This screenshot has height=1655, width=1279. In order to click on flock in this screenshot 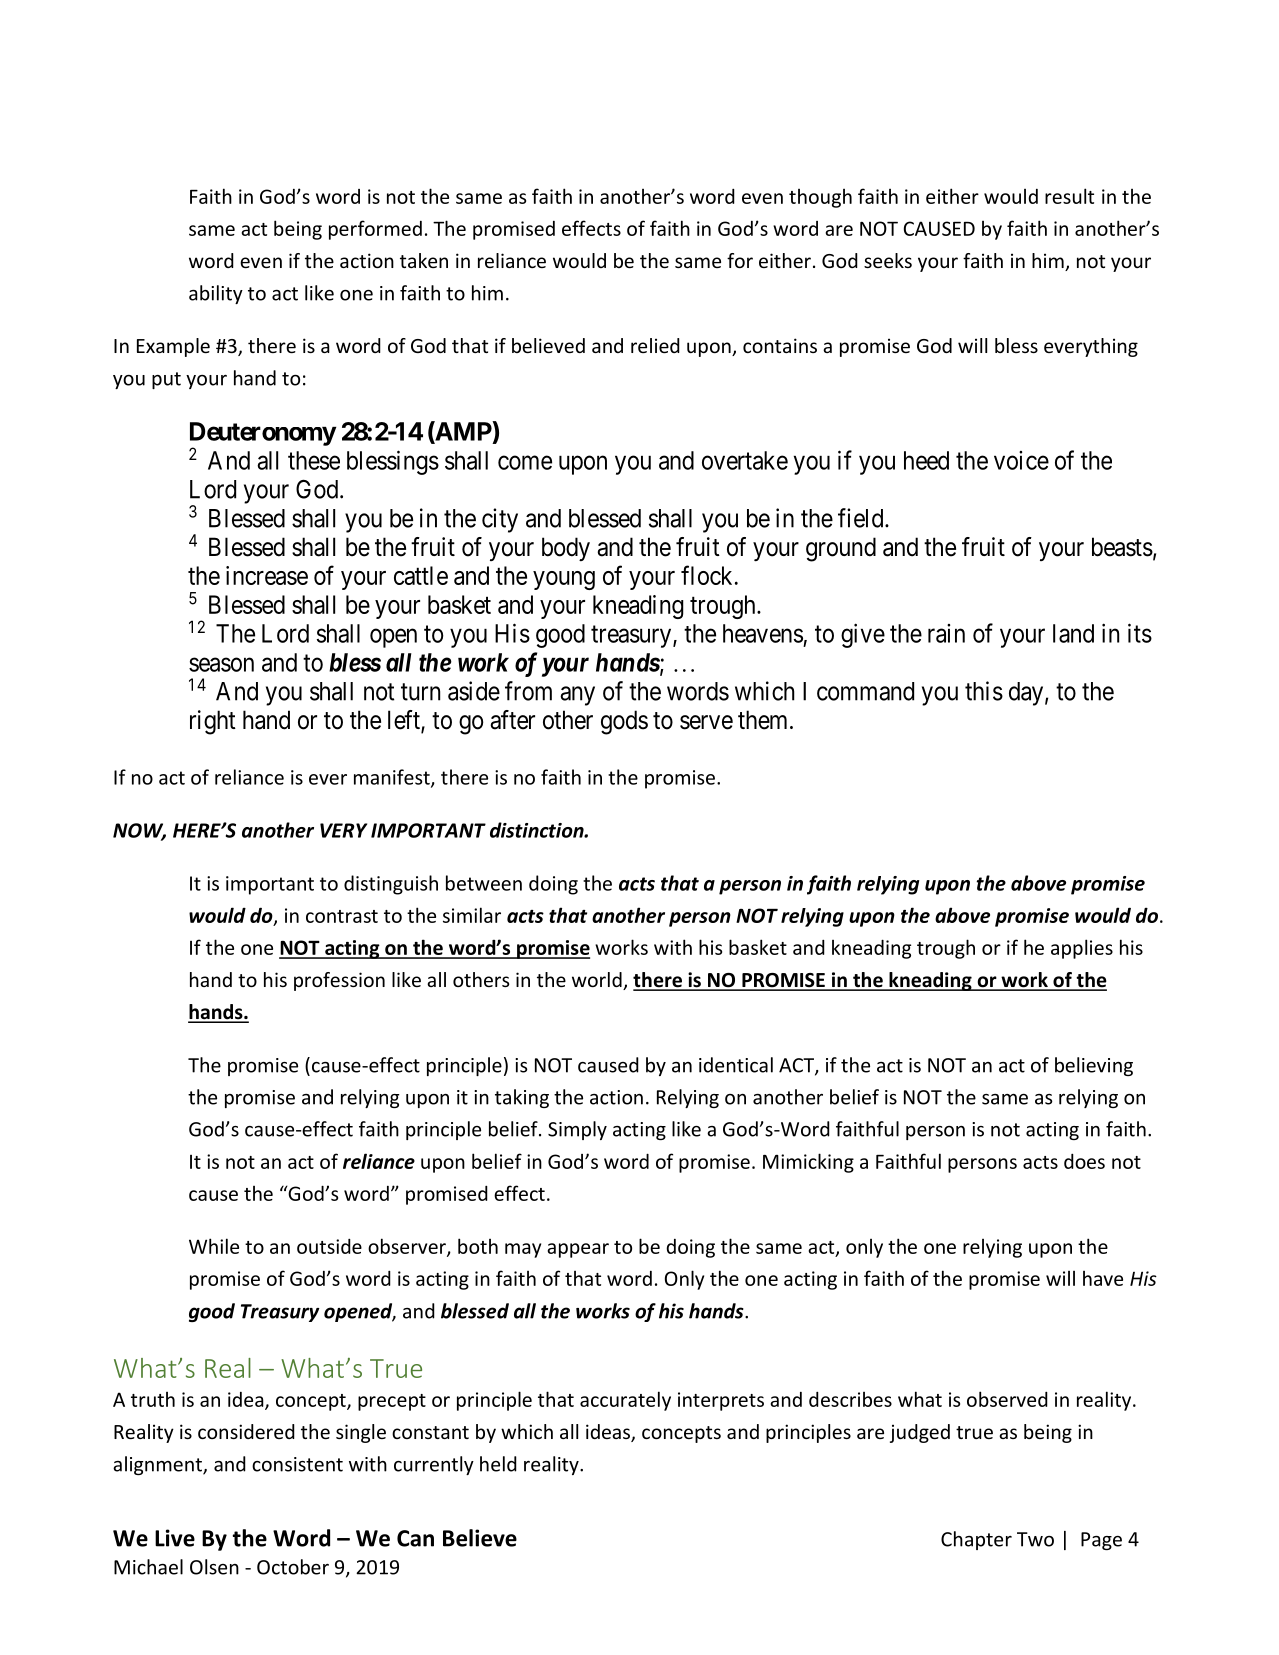, I will do `click(706, 575)`.
